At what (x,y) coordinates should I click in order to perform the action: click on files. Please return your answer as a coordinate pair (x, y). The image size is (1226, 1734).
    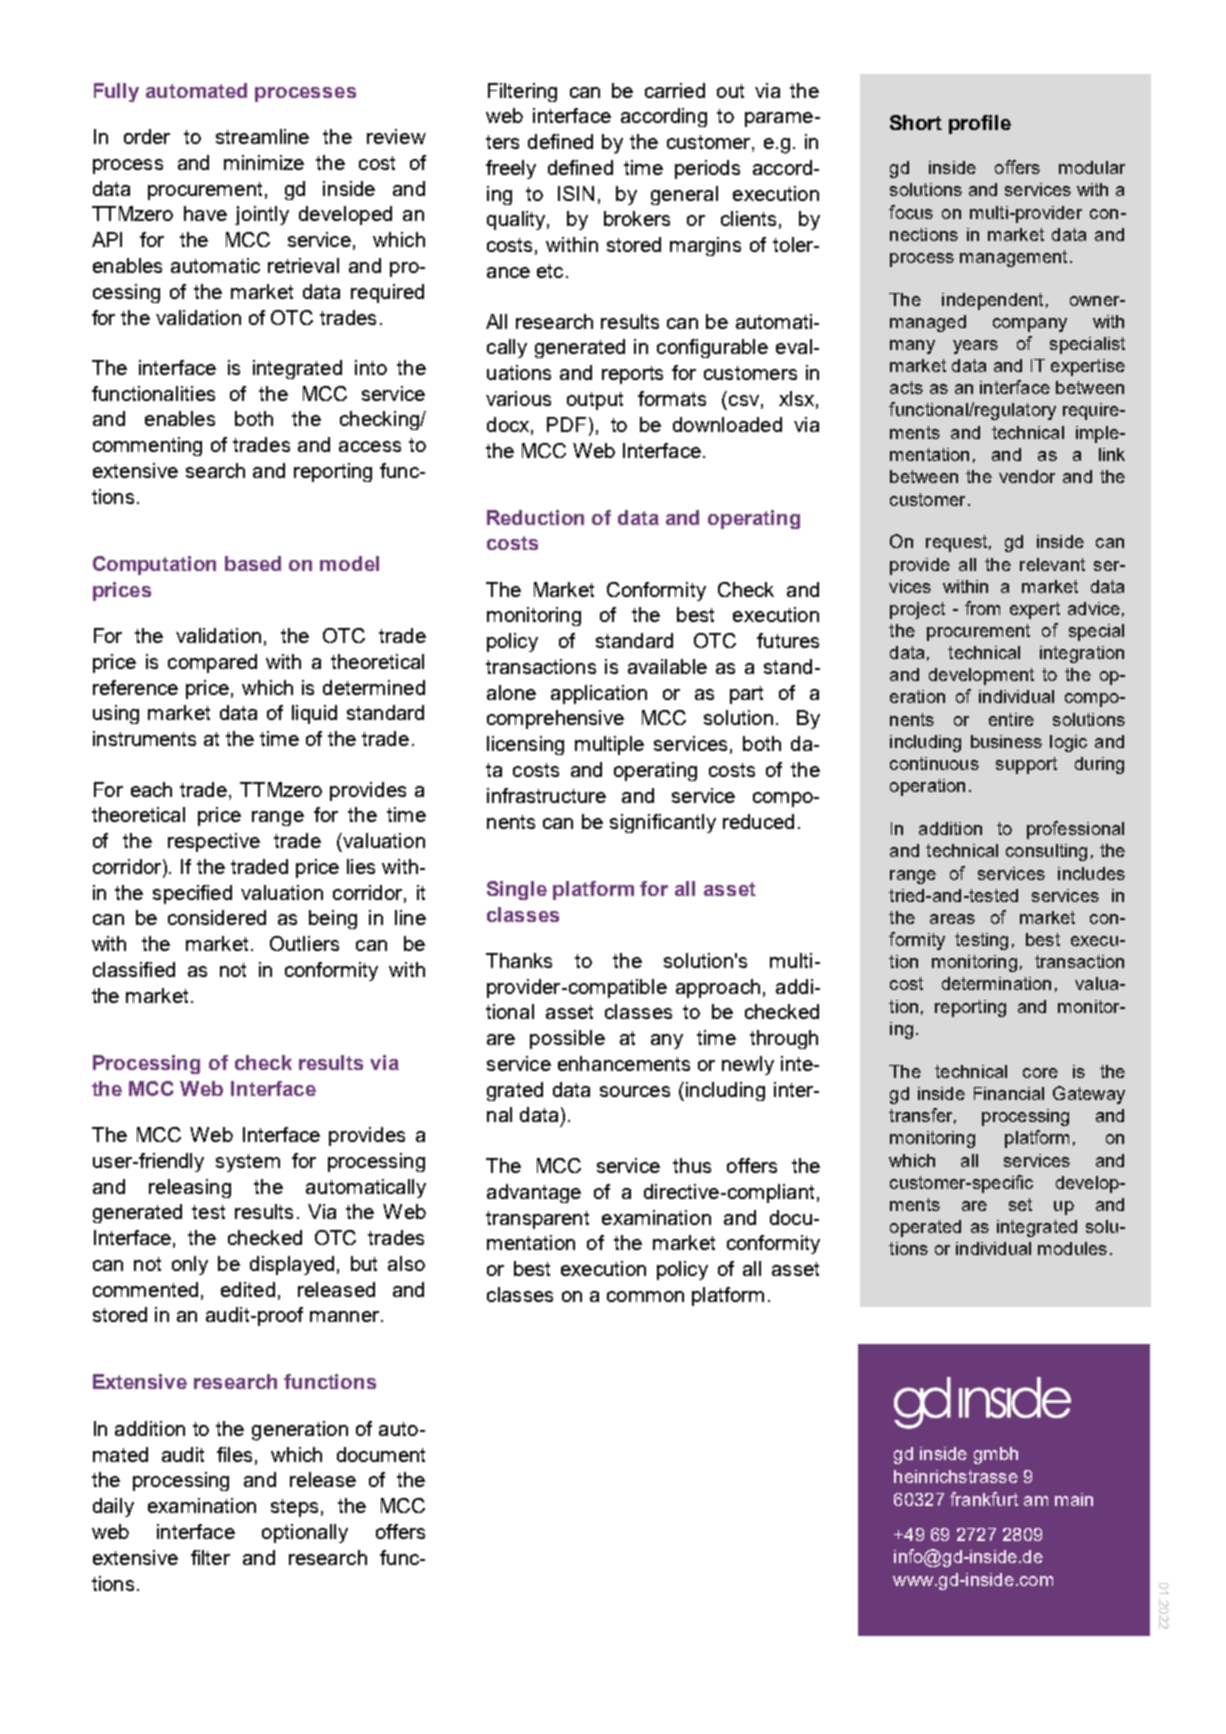
    Looking at the image, I should click on (234, 1454).
